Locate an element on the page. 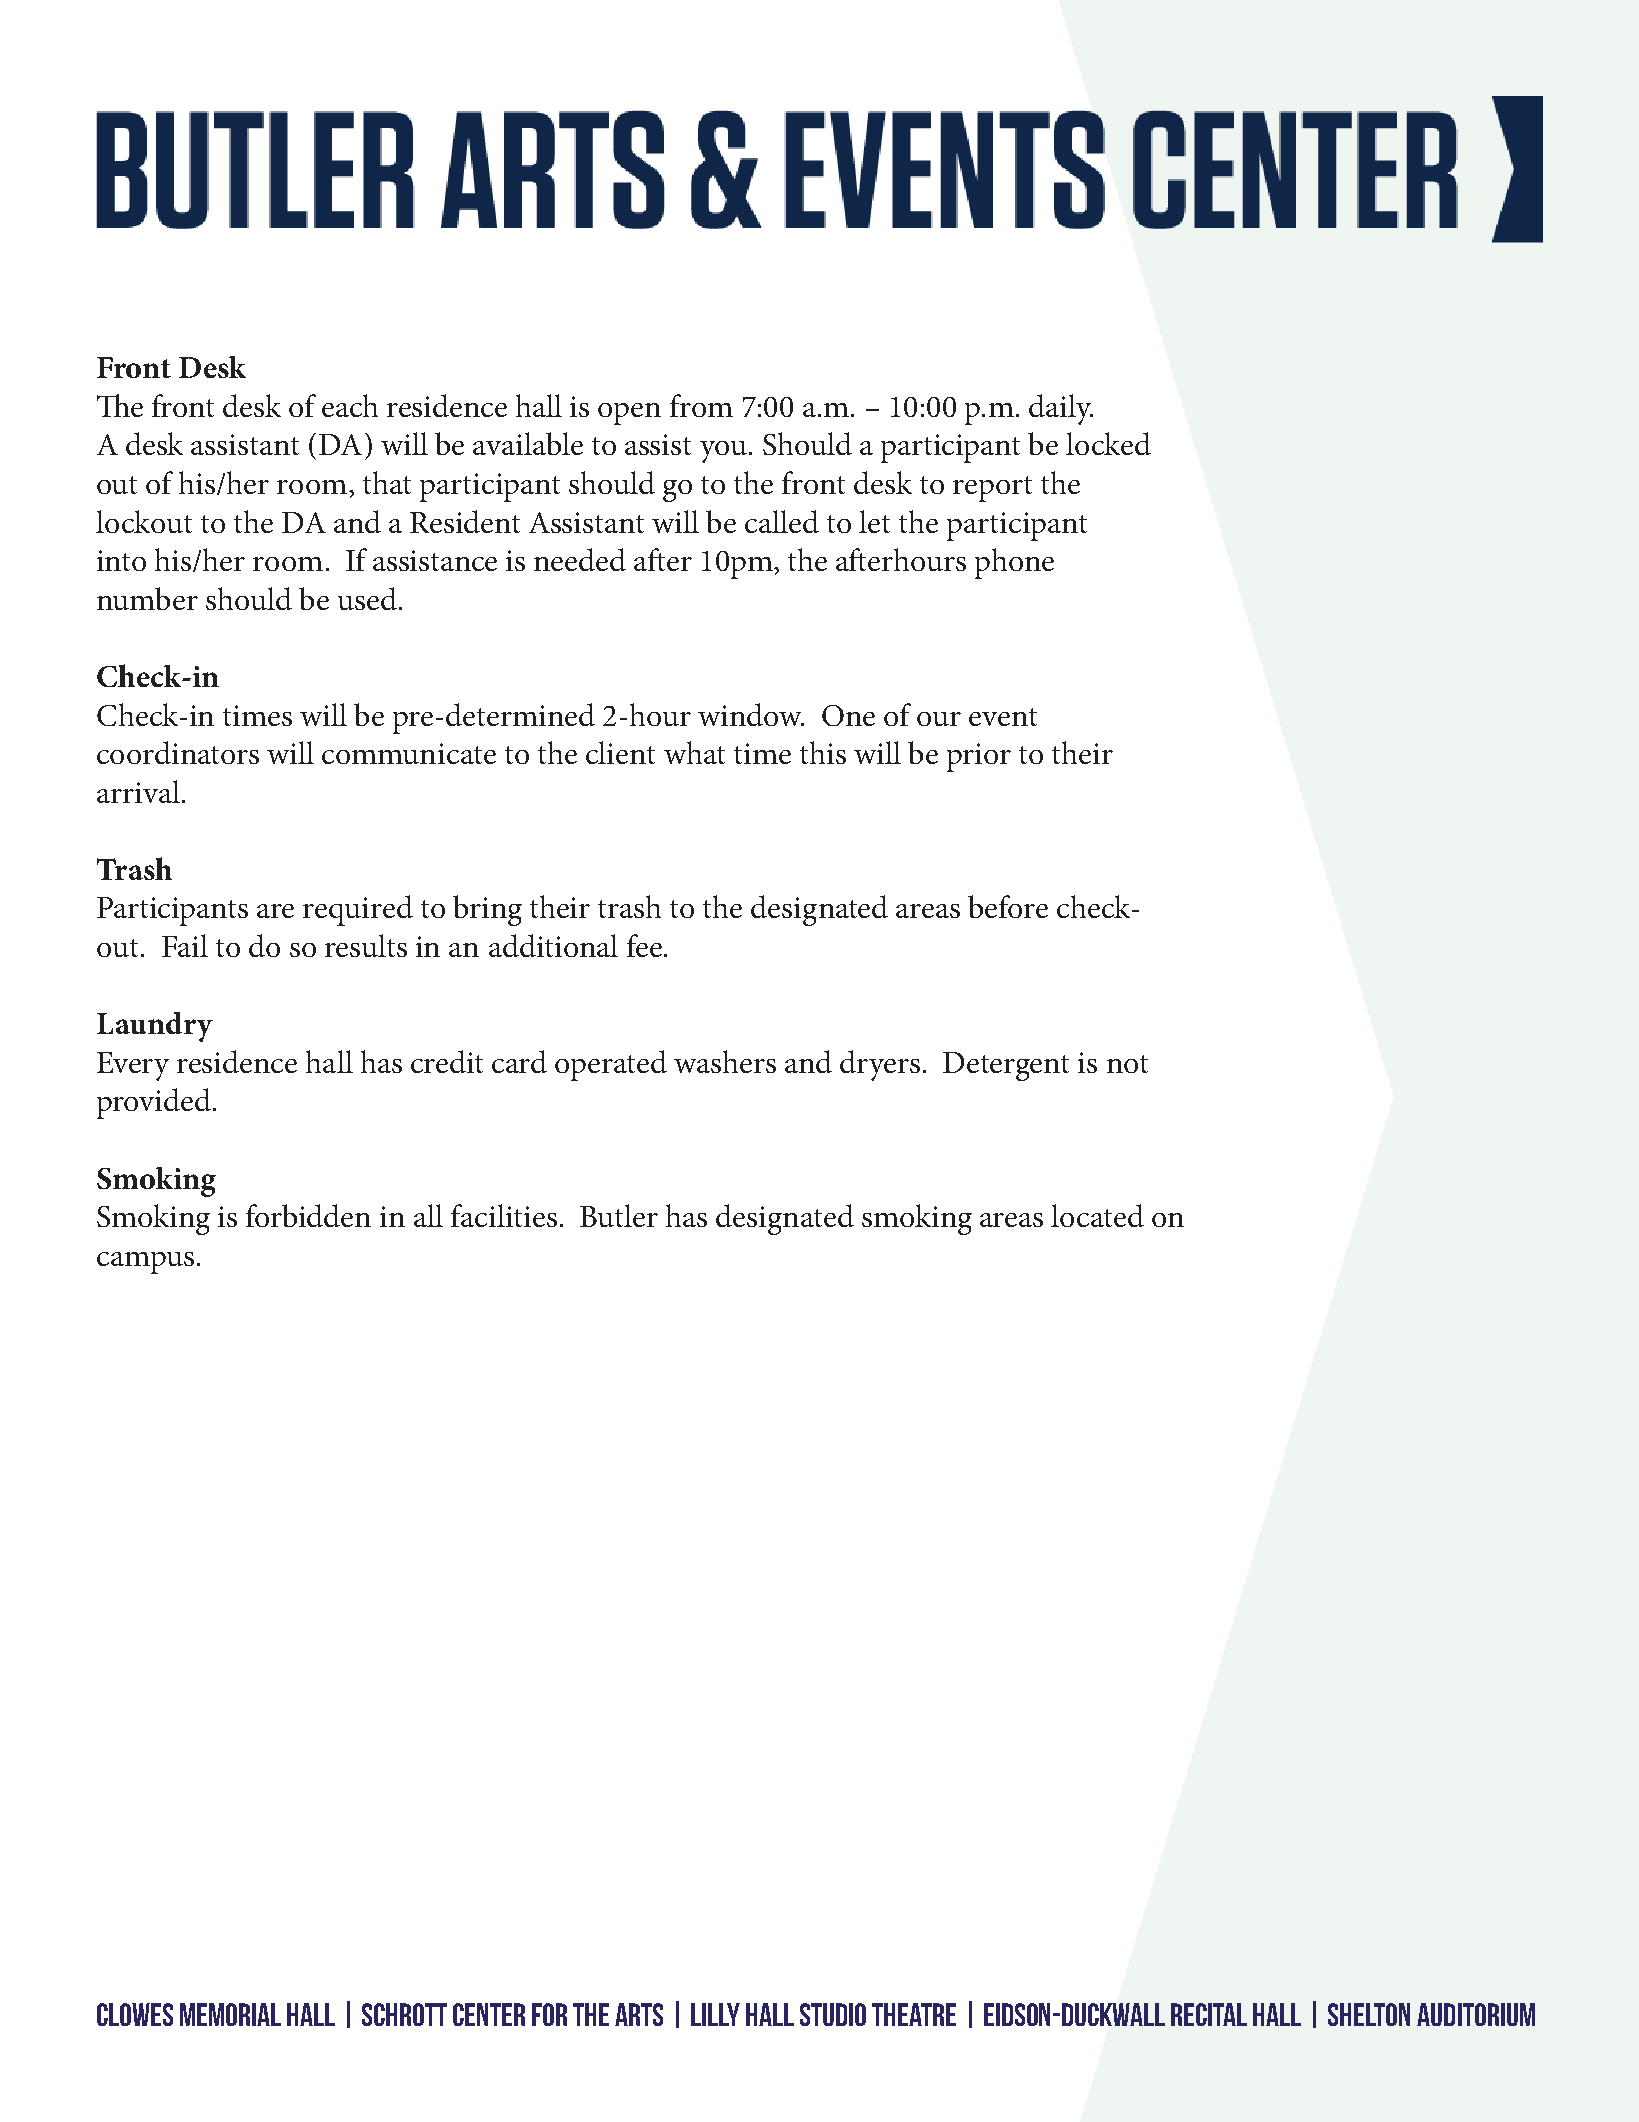 This image has width=1639, height=2122. facilities is located at coordinates (504, 1215).
